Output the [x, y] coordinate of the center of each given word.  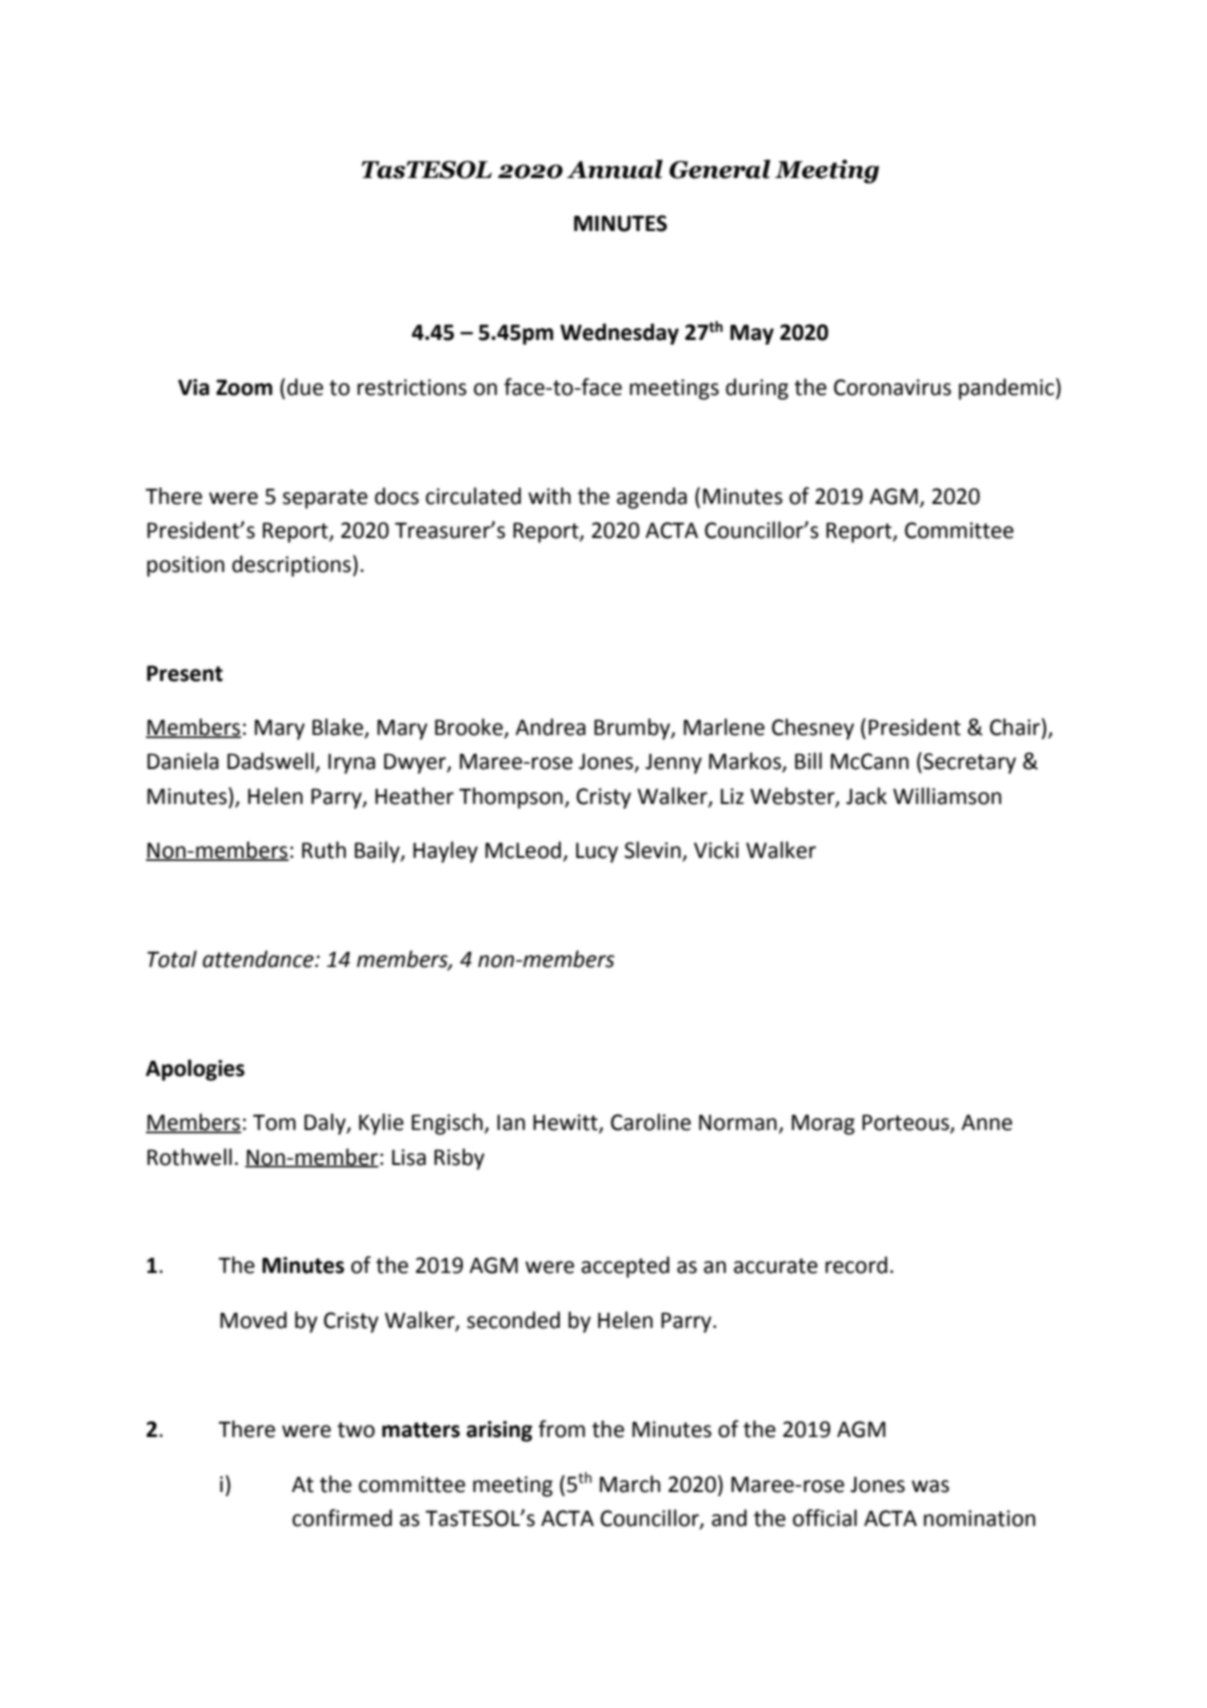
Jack [866, 796]
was [930, 1486]
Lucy [597, 852]
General [719, 169]
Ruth [324, 850]
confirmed [342, 1518]
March [630, 1484]
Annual [615, 169]
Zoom [244, 387]
